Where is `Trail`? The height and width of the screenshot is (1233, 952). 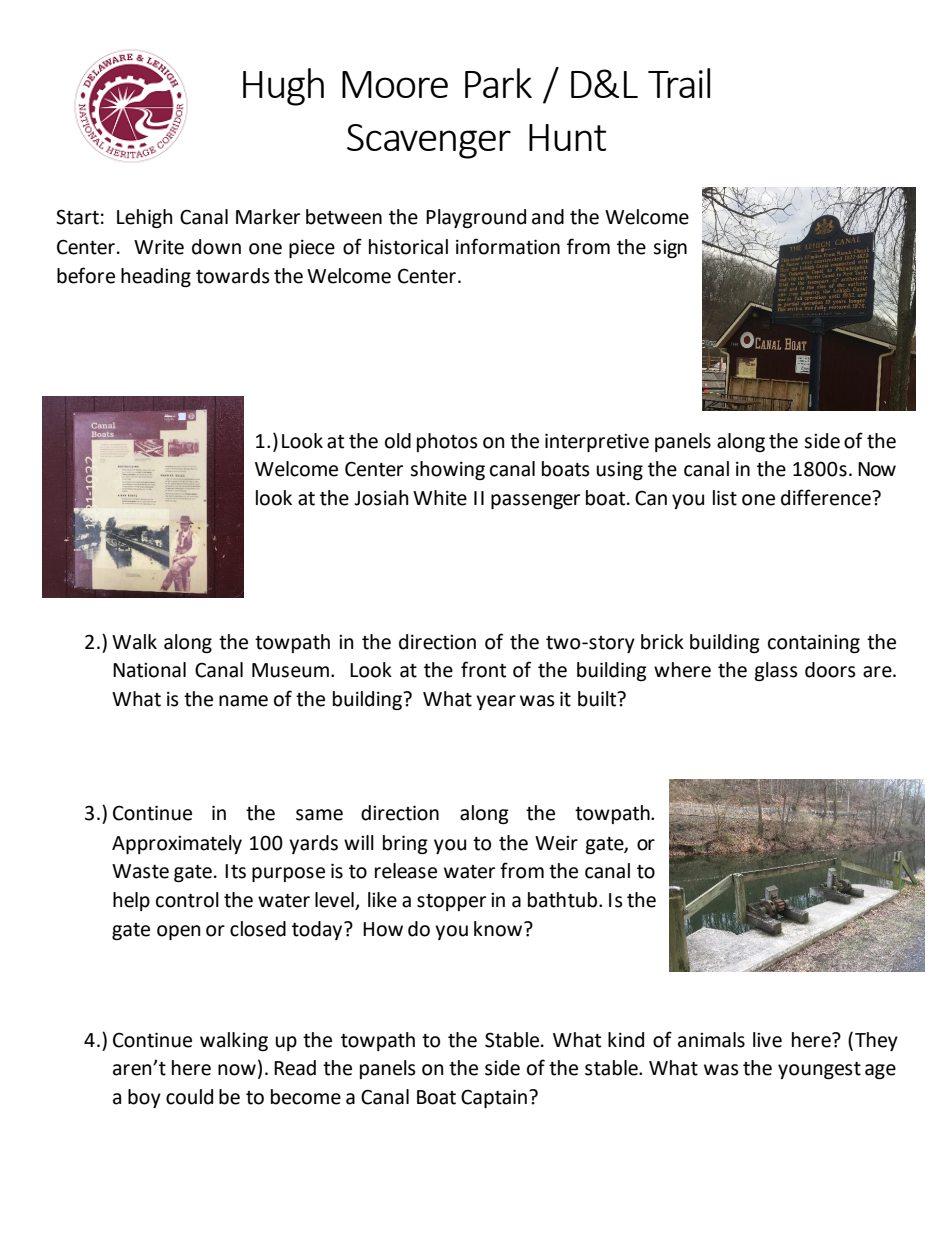 Trail is located at coordinates (679, 83).
